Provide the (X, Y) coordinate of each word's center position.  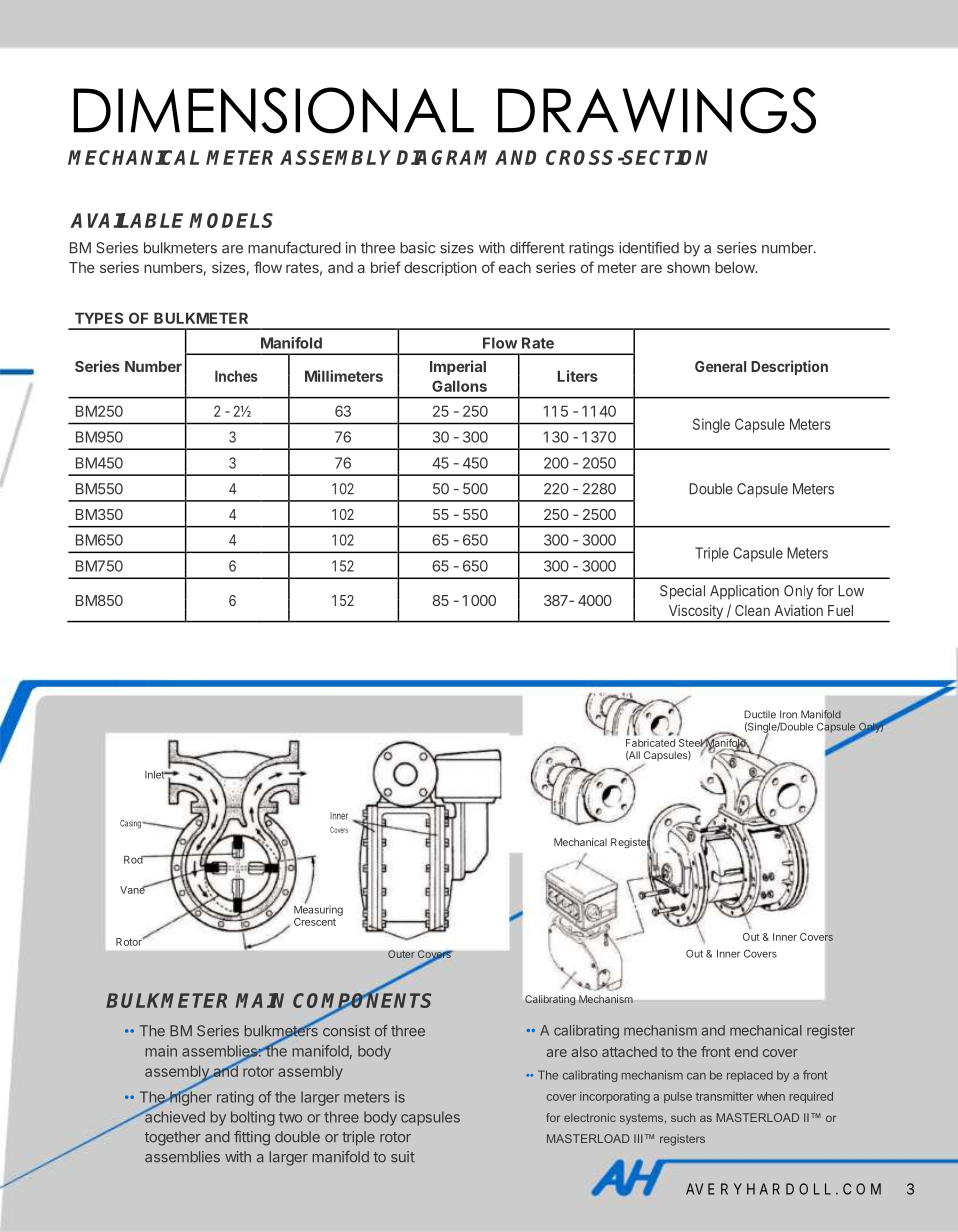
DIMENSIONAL (274, 110)
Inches (236, 376)
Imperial (458, 367)
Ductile (760, 714)
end (746, 1051)
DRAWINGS (657, 110)
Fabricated (650, 743)
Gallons (459, 386)
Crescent (315, 922)
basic (417, 248)
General (720, 366)
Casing (131, 824)
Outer (401, 954)
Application (744, 592)
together (173, 1138)
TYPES (99, 318)
